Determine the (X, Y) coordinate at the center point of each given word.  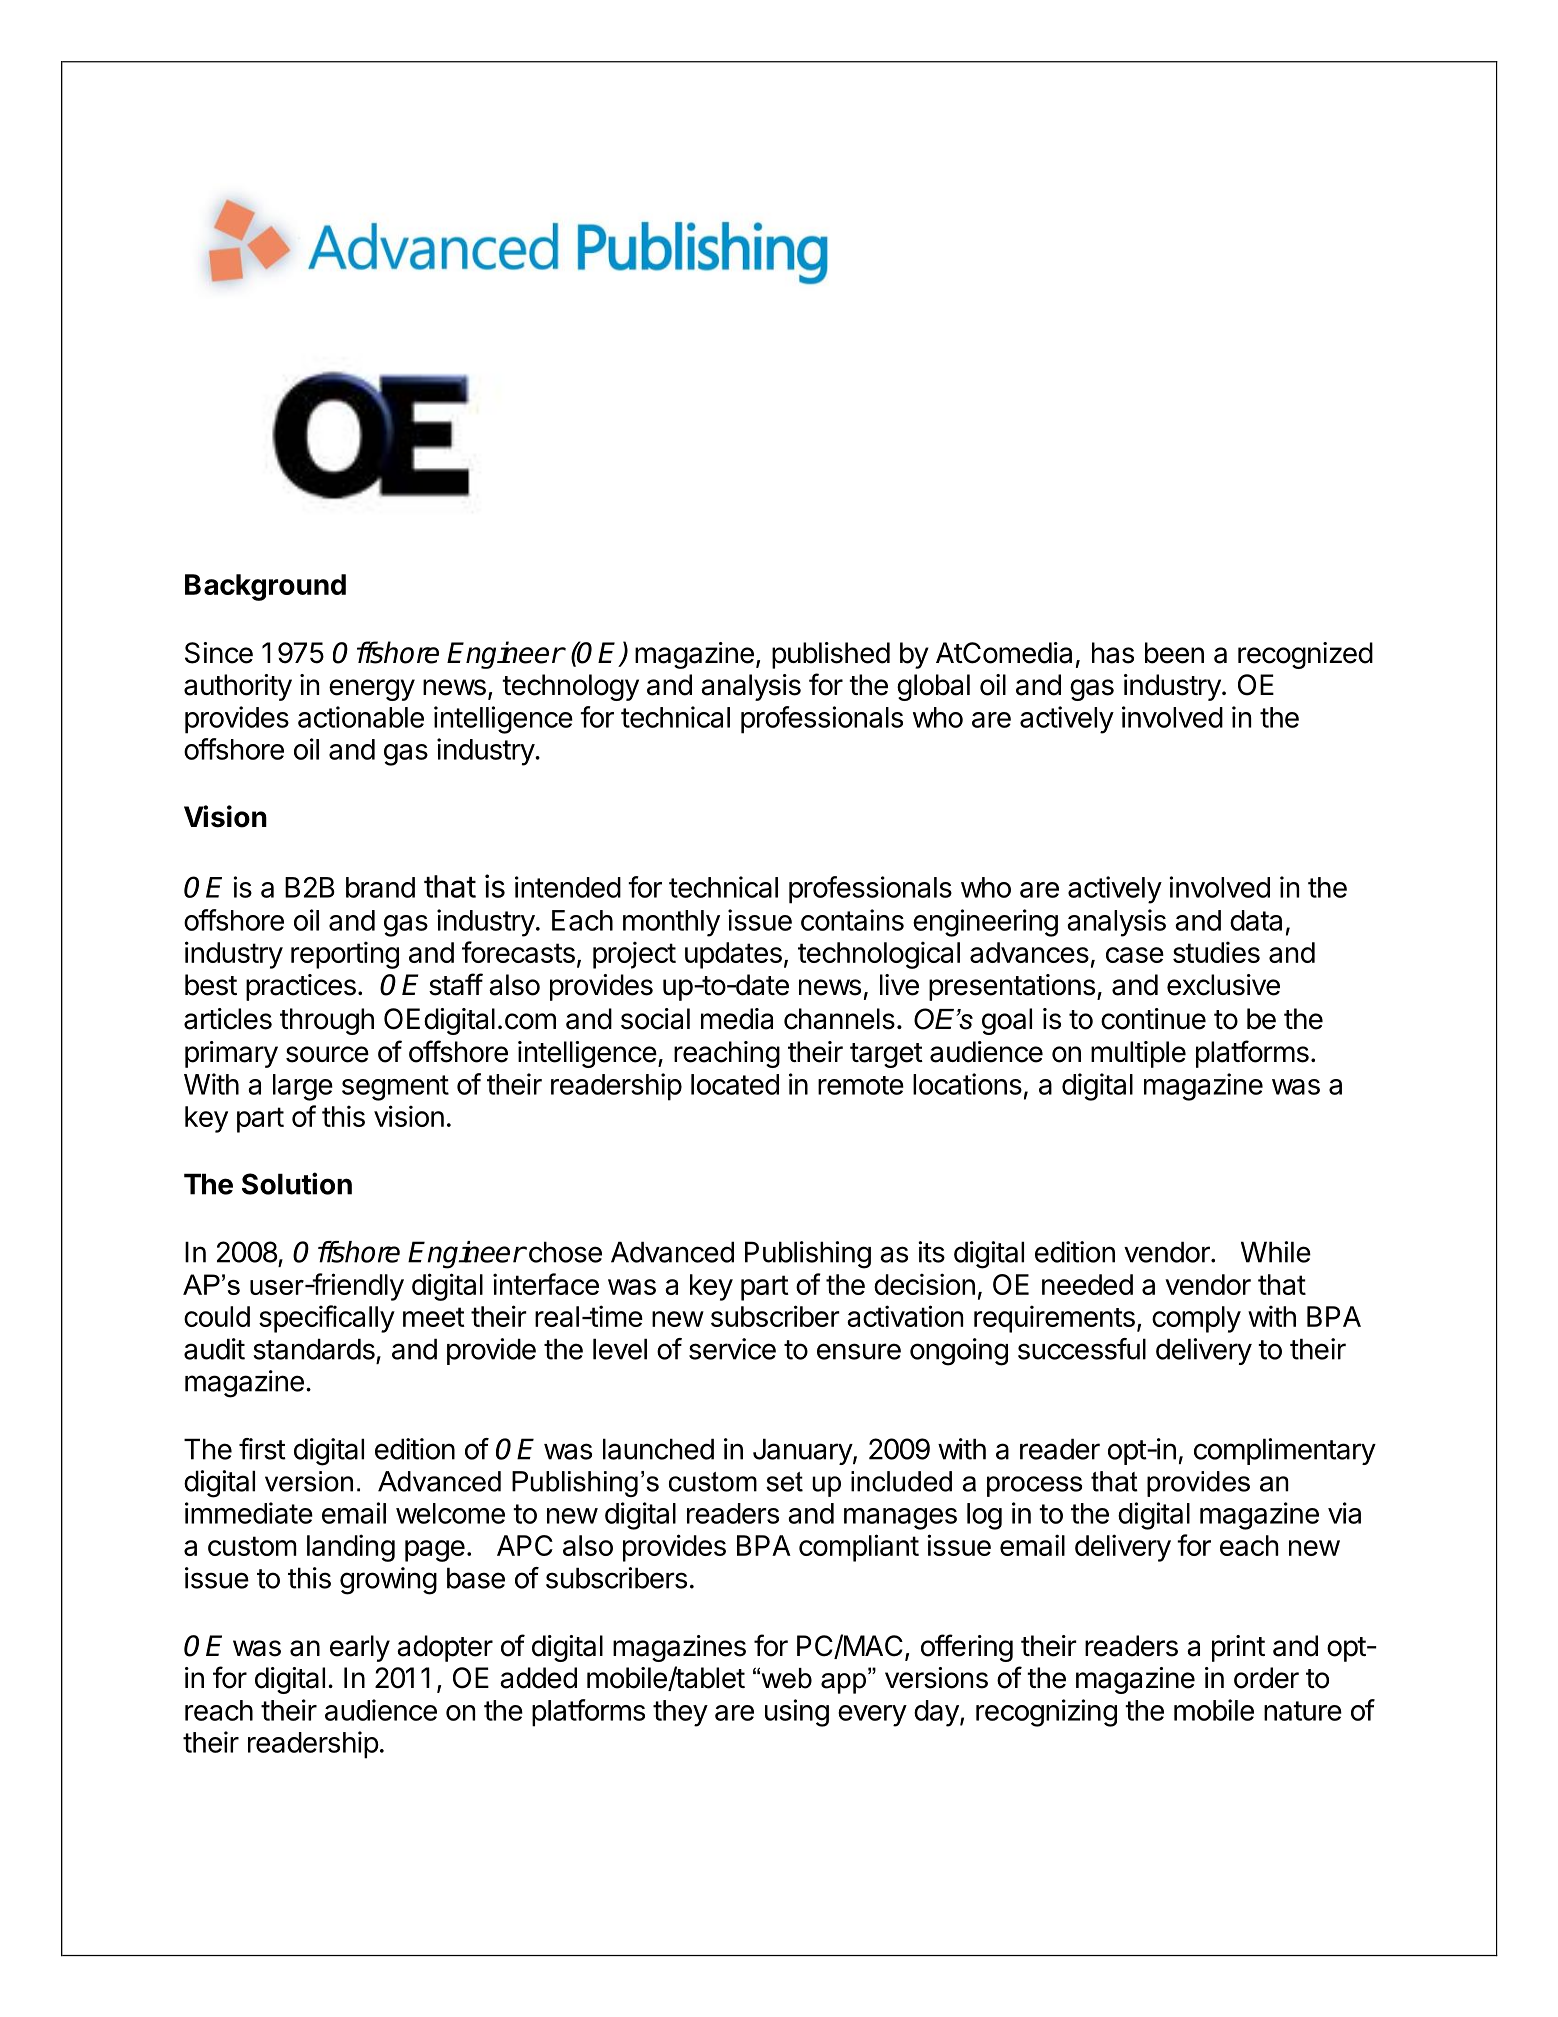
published (831, 655)
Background (265, 587)
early (360, 1648)
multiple (1138, 1054)
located (735, 1084)
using (797, 1713)
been (1174, 653)
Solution (297, 1183)
